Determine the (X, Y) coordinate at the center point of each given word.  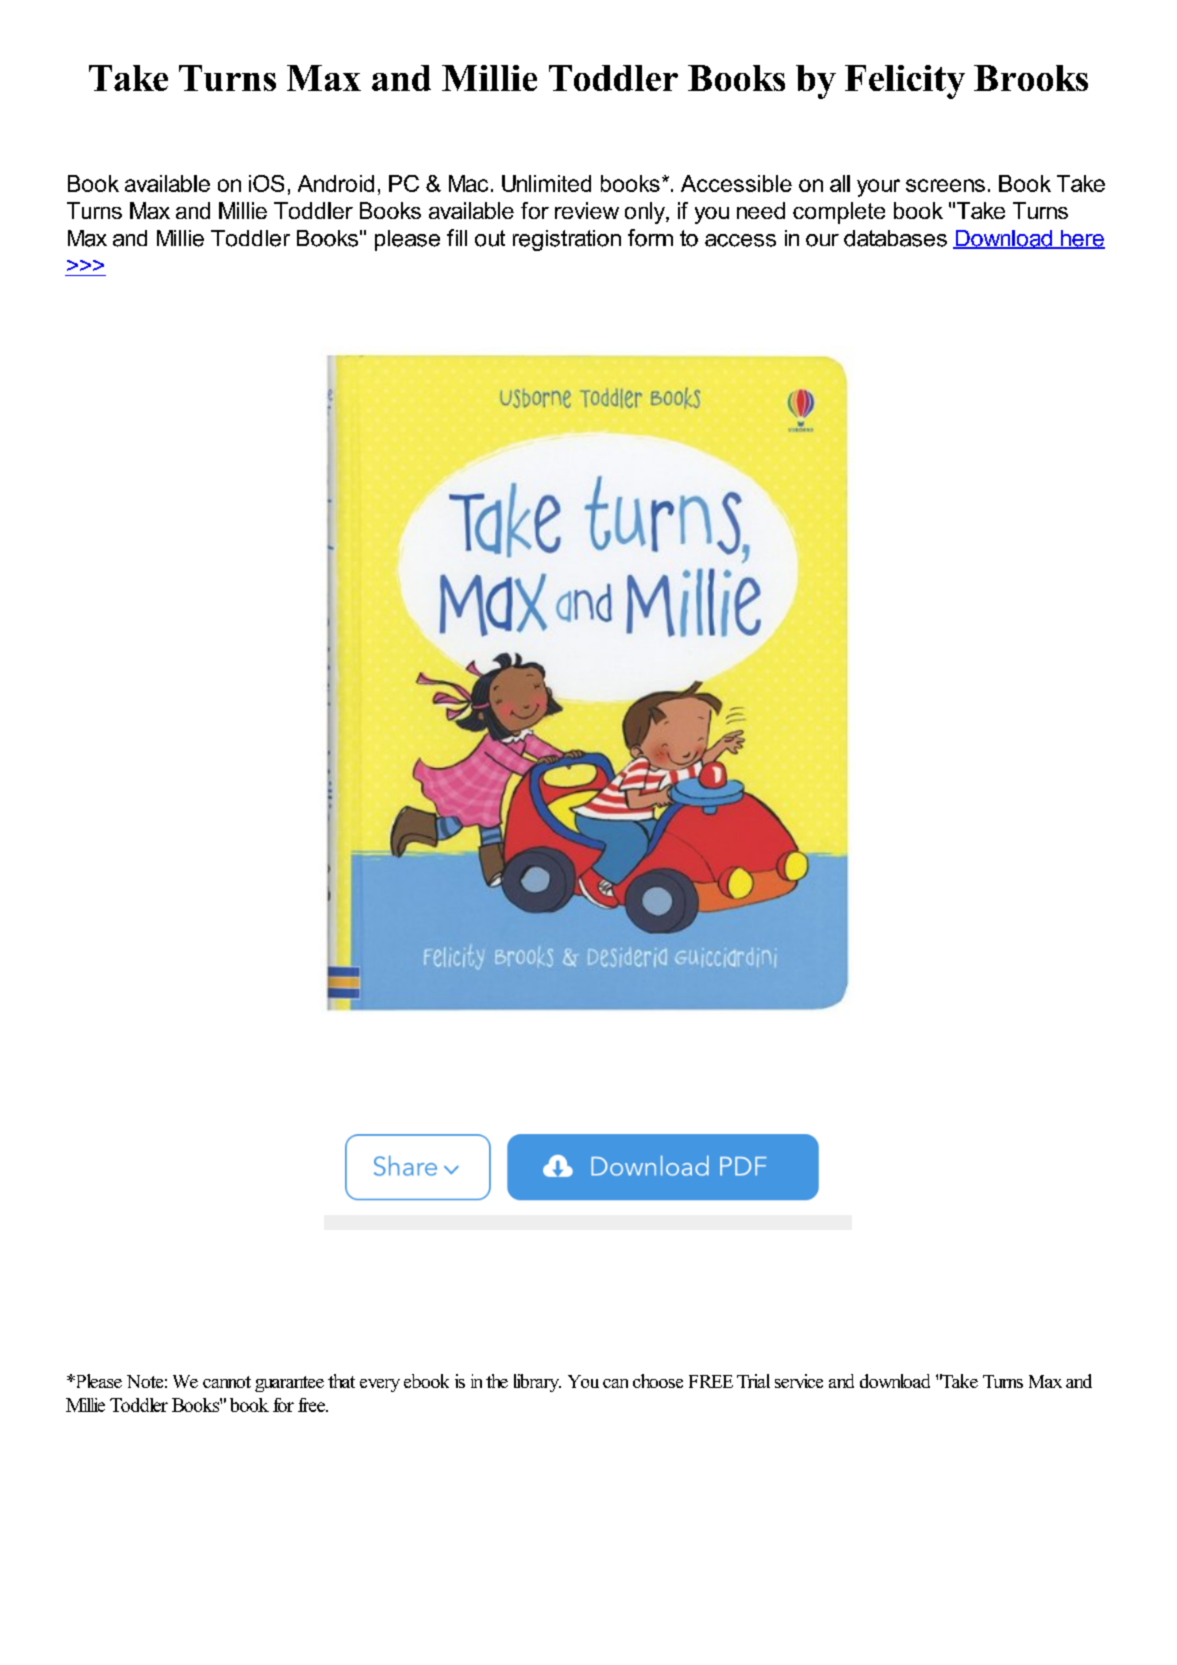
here (1082, 239)
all (840, 183)
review (587, 210)
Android (336, 183)
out (490, 238)
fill (457, 237)
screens (945, 185)
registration (567, 240)
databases (895, 238)
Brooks (1031, 78)
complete (839, 213)
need (761, 210)
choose (658, 1381)
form (650, 238)
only (646, 213)
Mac (468, 183)
